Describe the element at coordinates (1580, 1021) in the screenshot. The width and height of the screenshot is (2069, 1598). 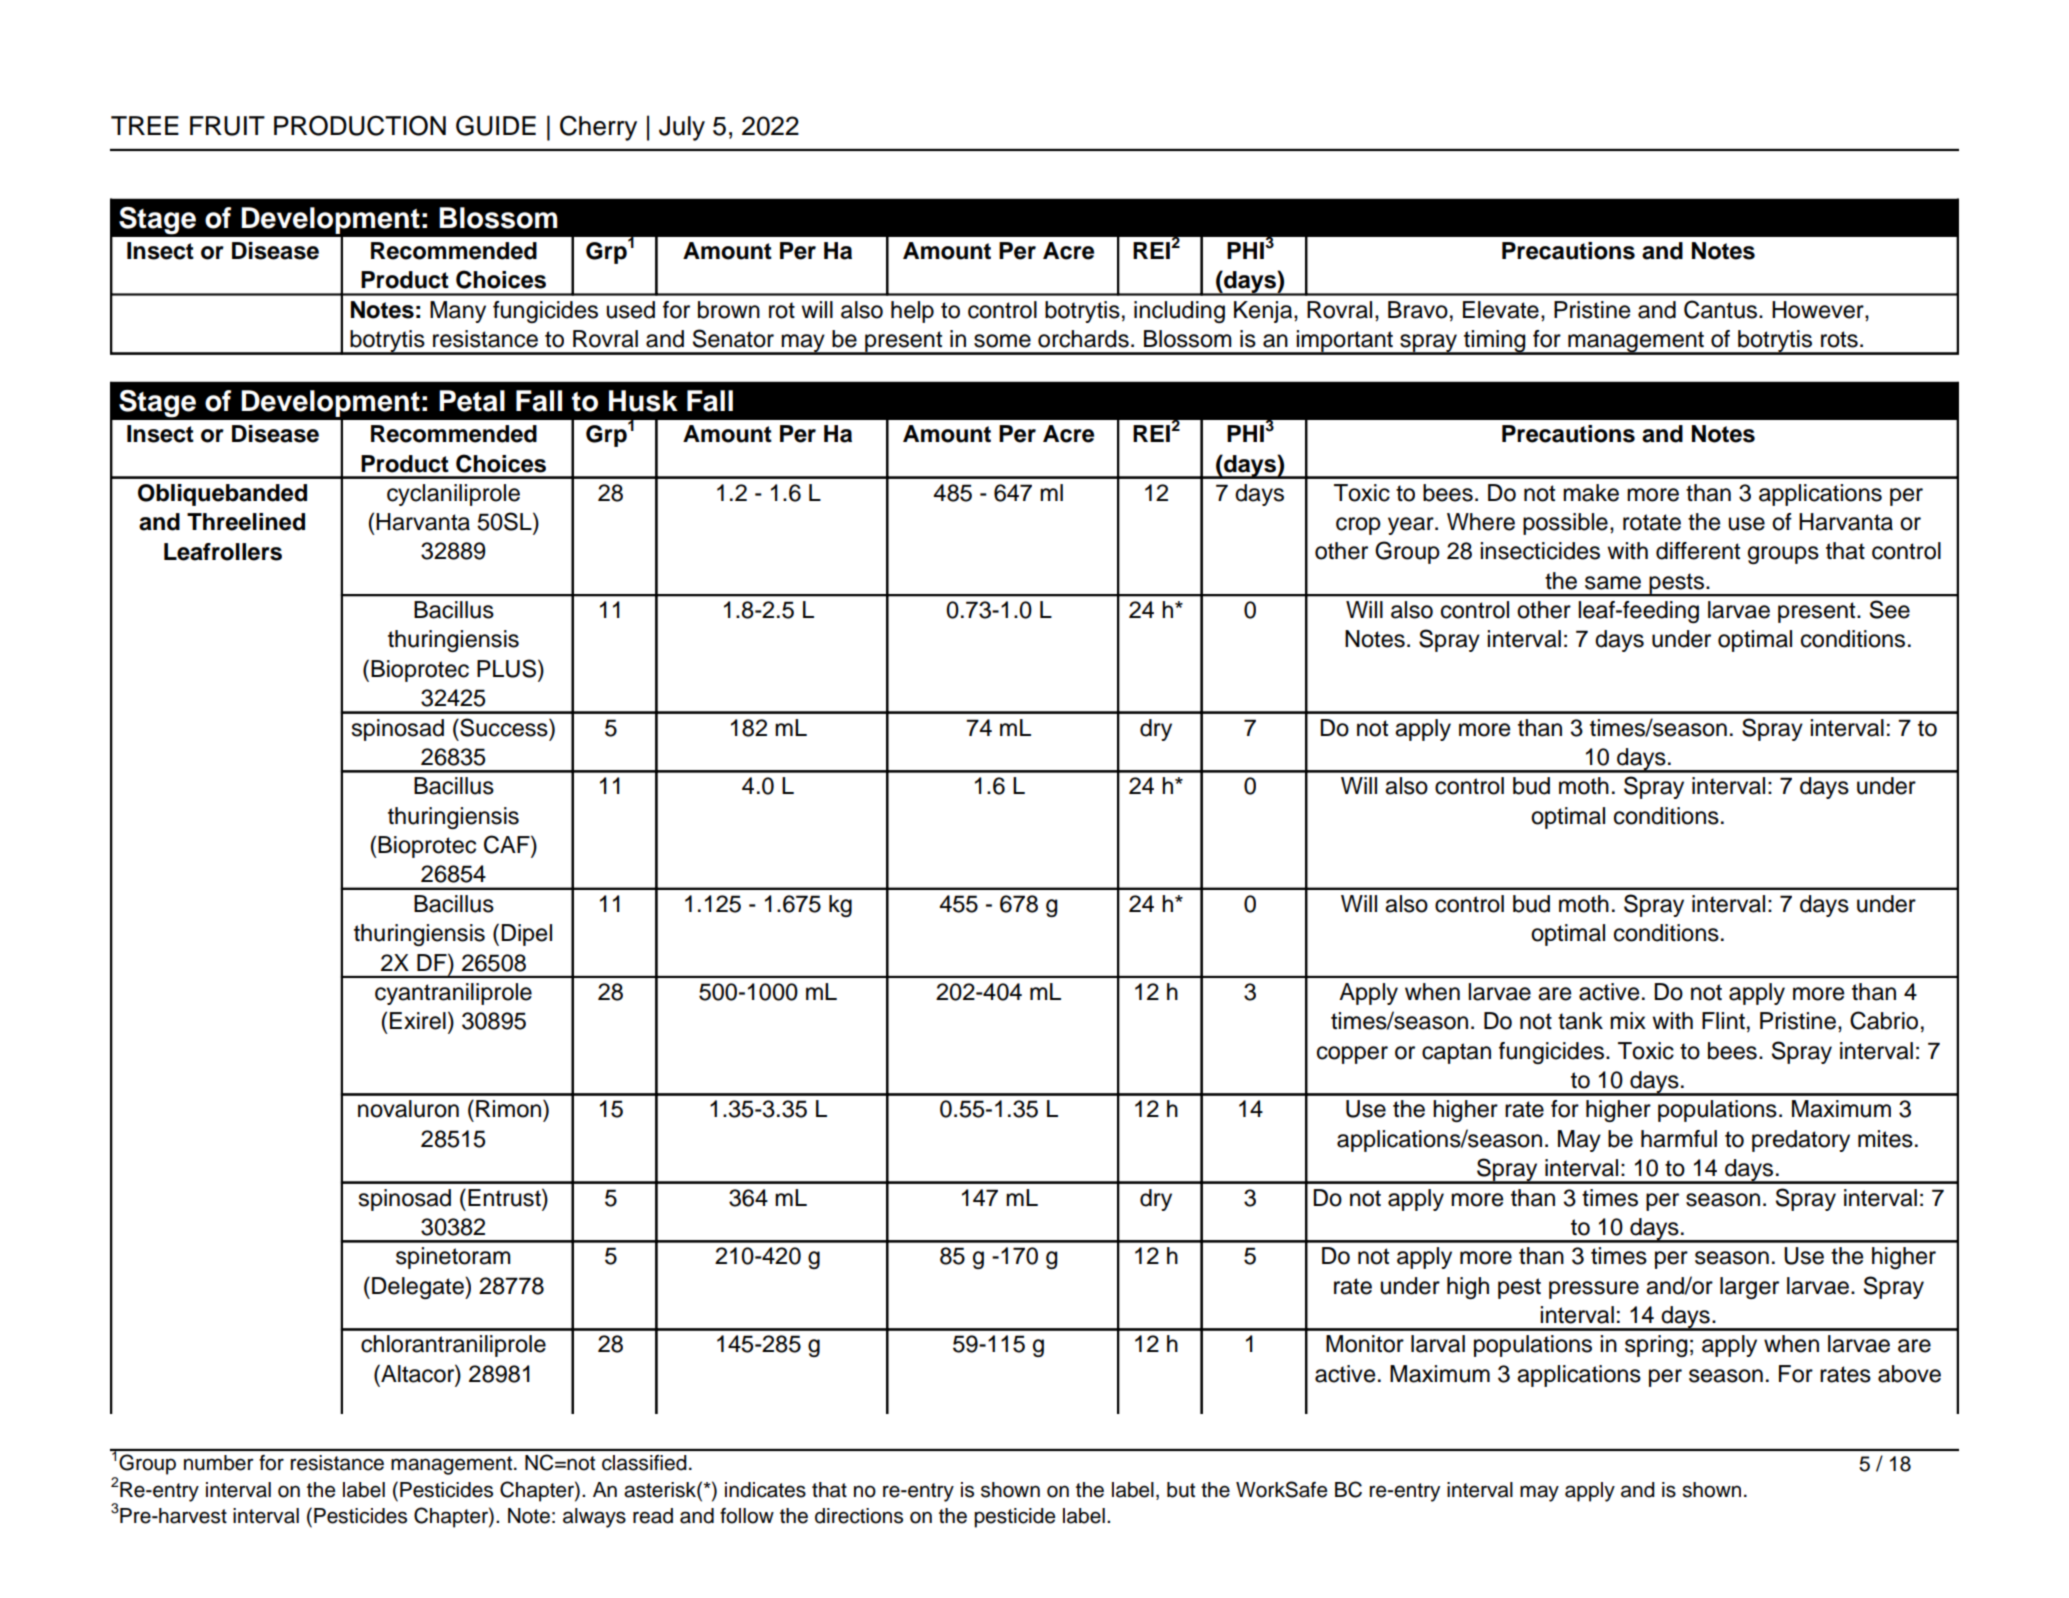
I see `tank` at that location.
